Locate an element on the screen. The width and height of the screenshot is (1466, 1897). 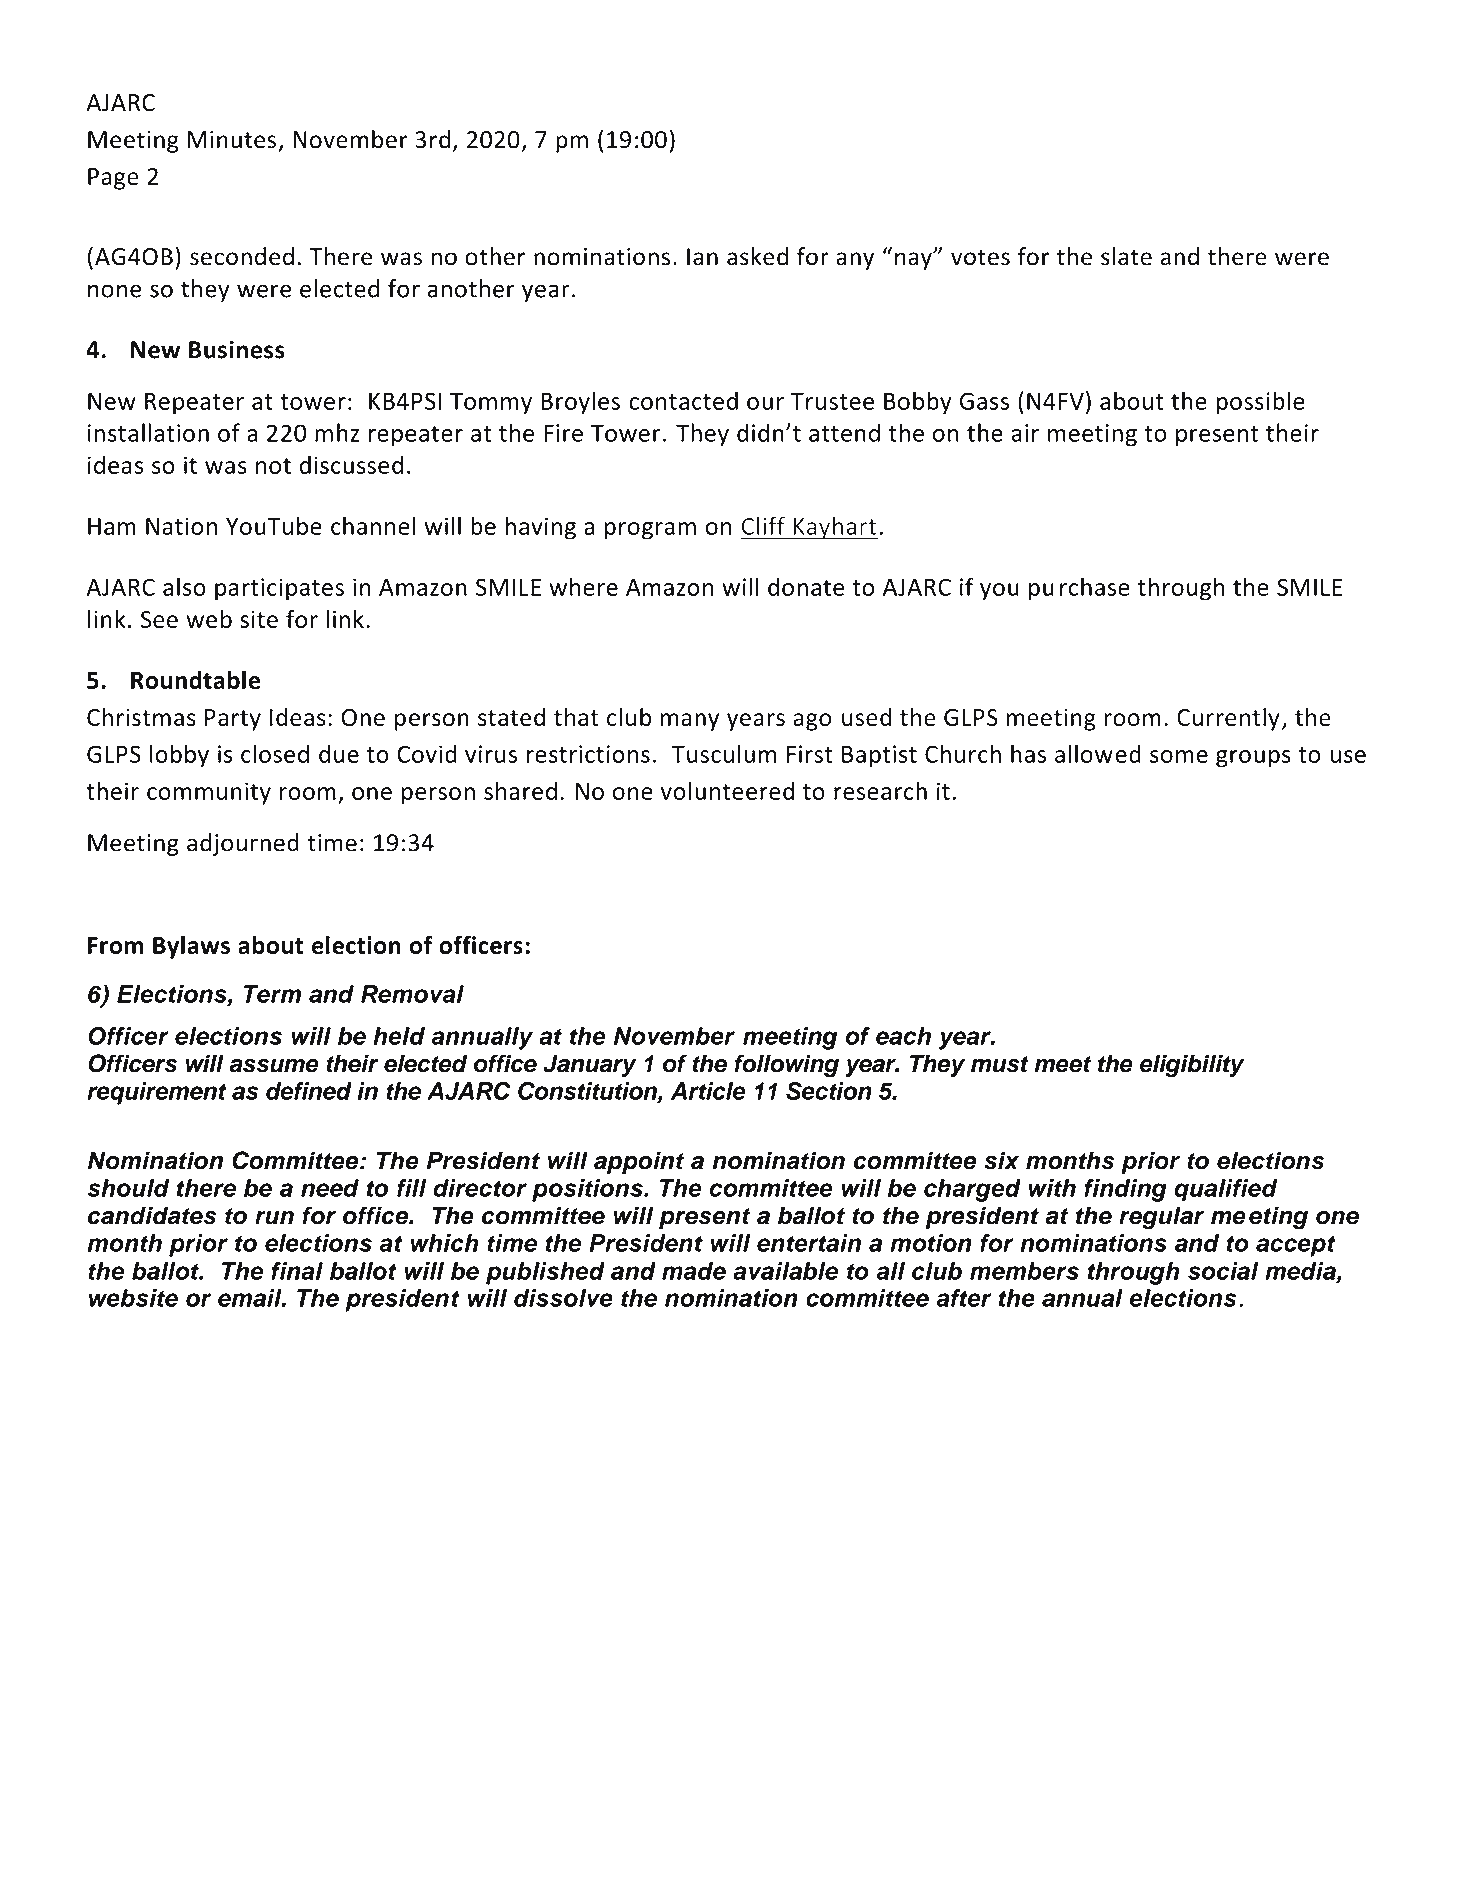
slate is located at coordinates (1126, 256).
